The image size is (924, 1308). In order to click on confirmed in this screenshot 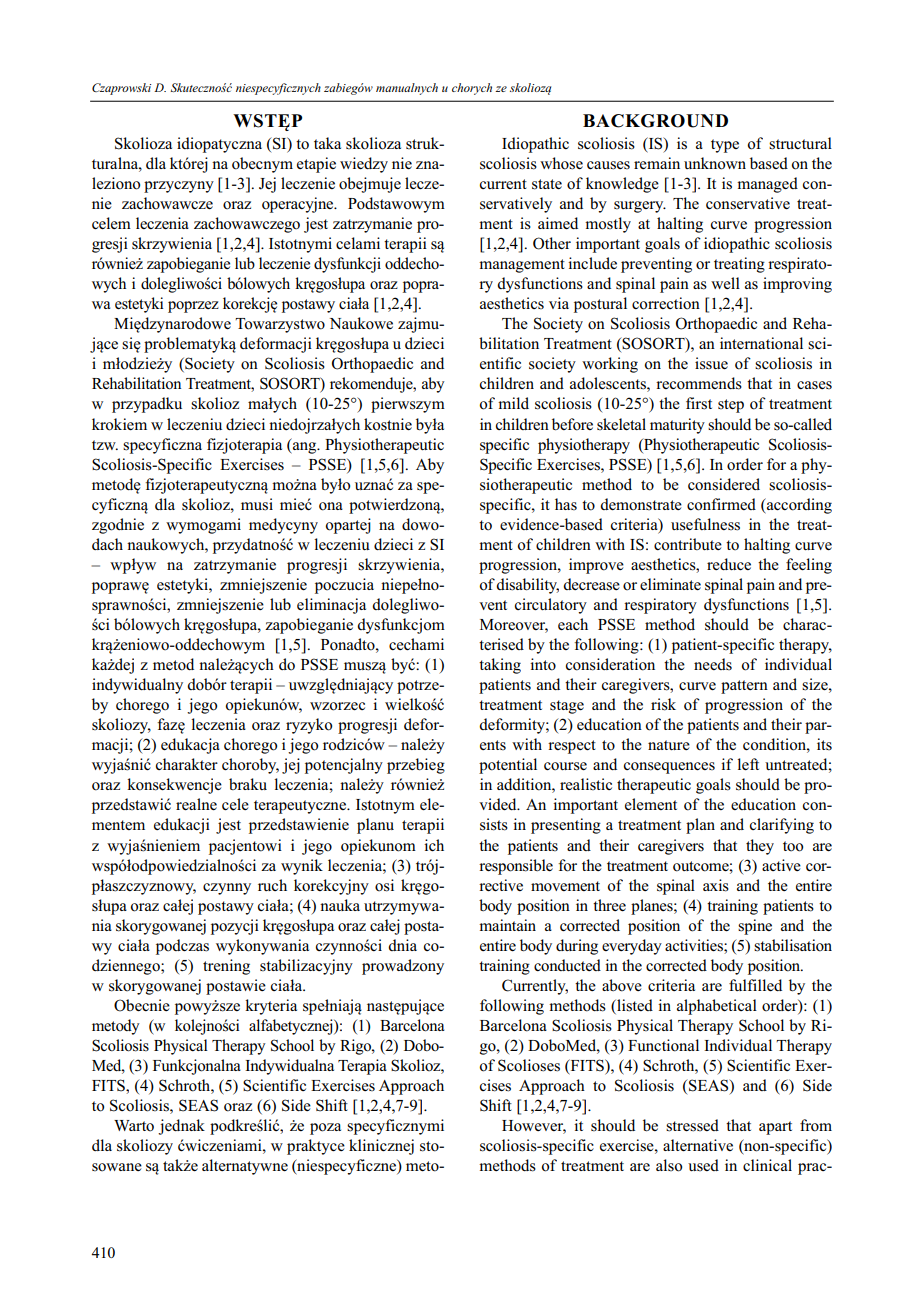, I will do `click(721, 504)`.
